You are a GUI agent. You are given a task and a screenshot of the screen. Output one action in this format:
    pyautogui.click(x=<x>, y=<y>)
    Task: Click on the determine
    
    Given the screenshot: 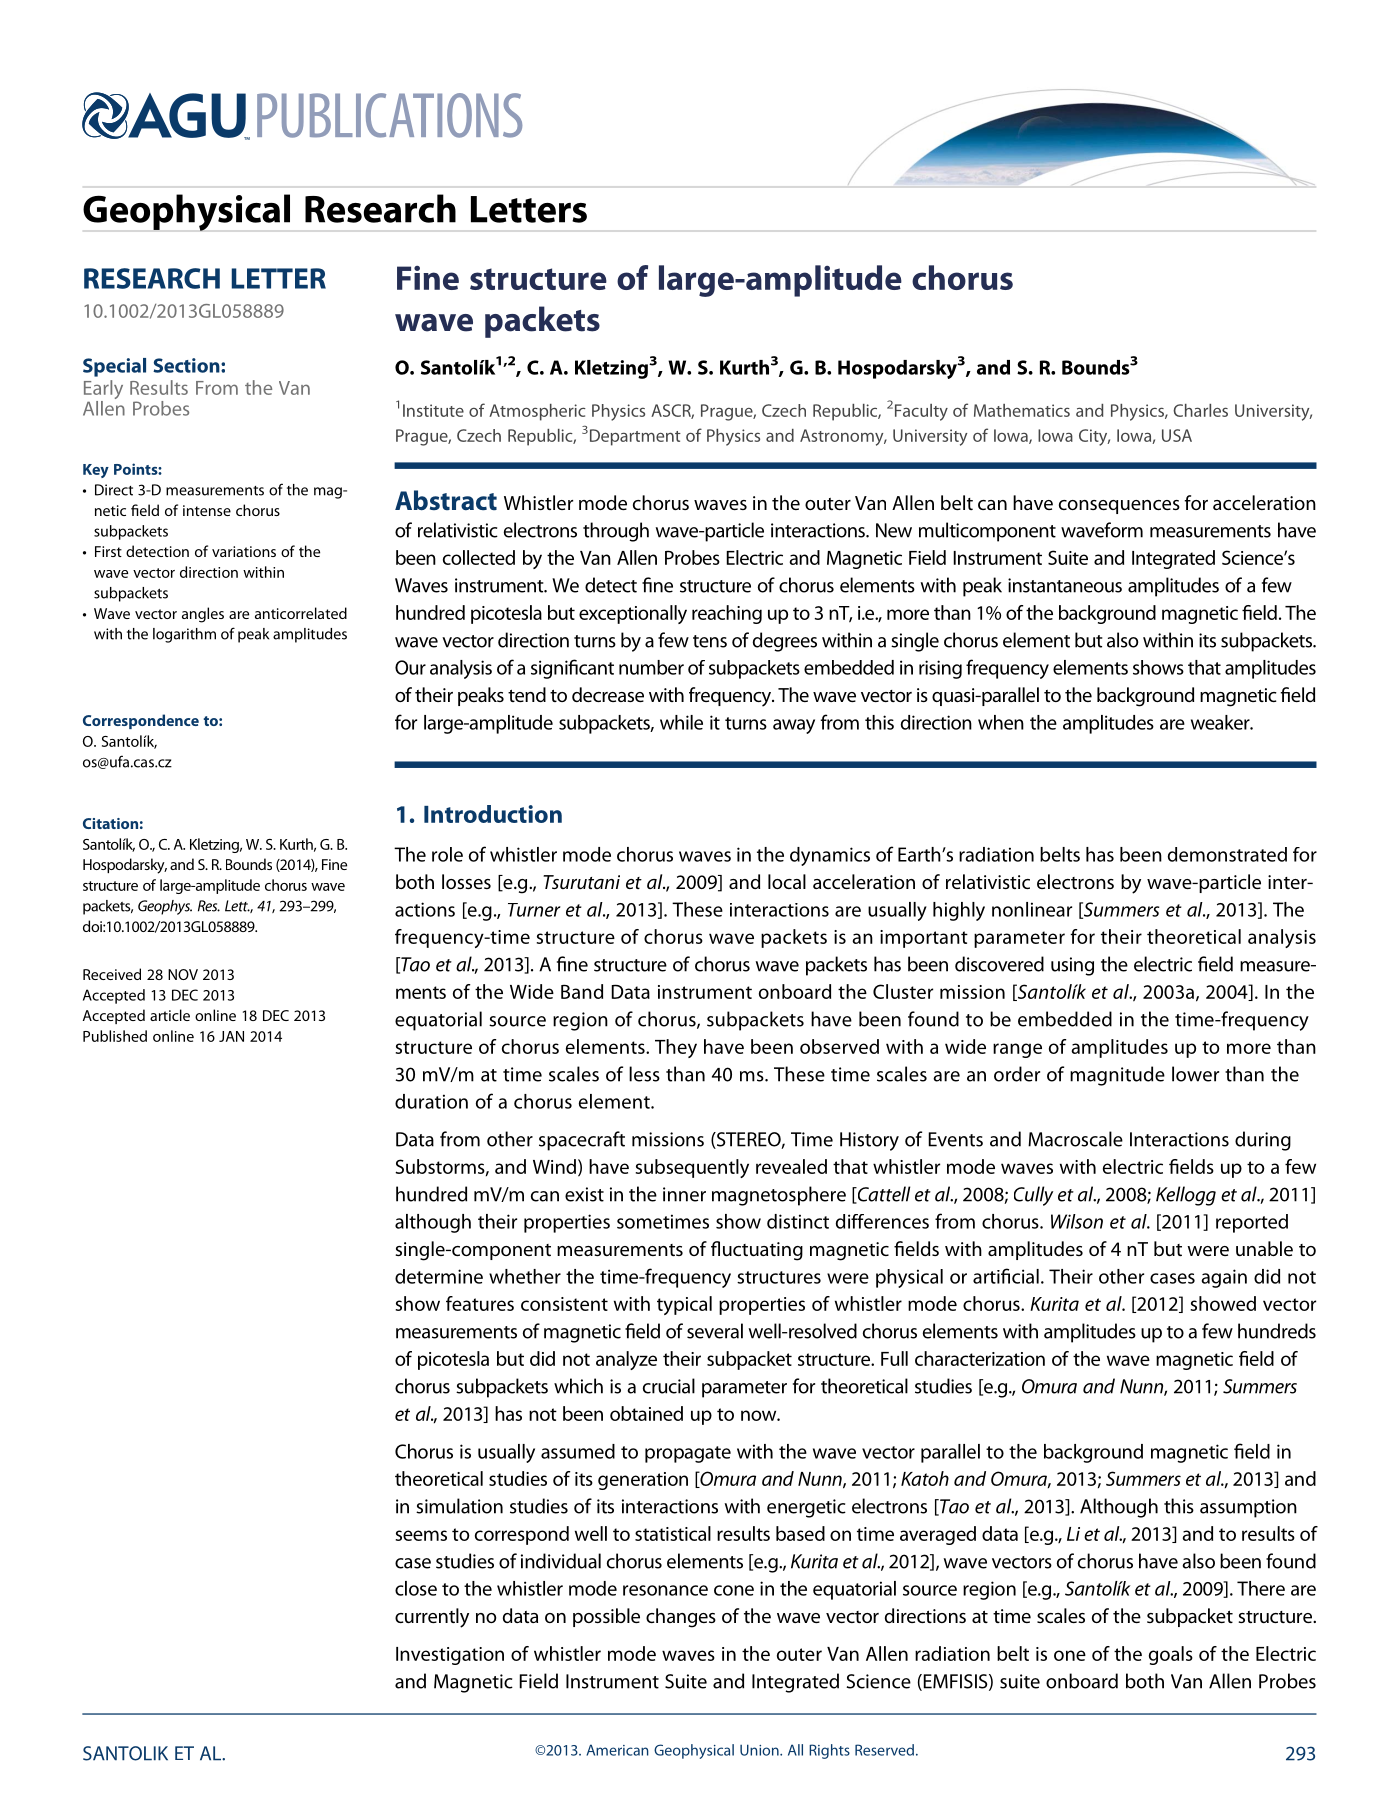 What is the action you would take?
    pyautogui.click(x=439, y=1276)
